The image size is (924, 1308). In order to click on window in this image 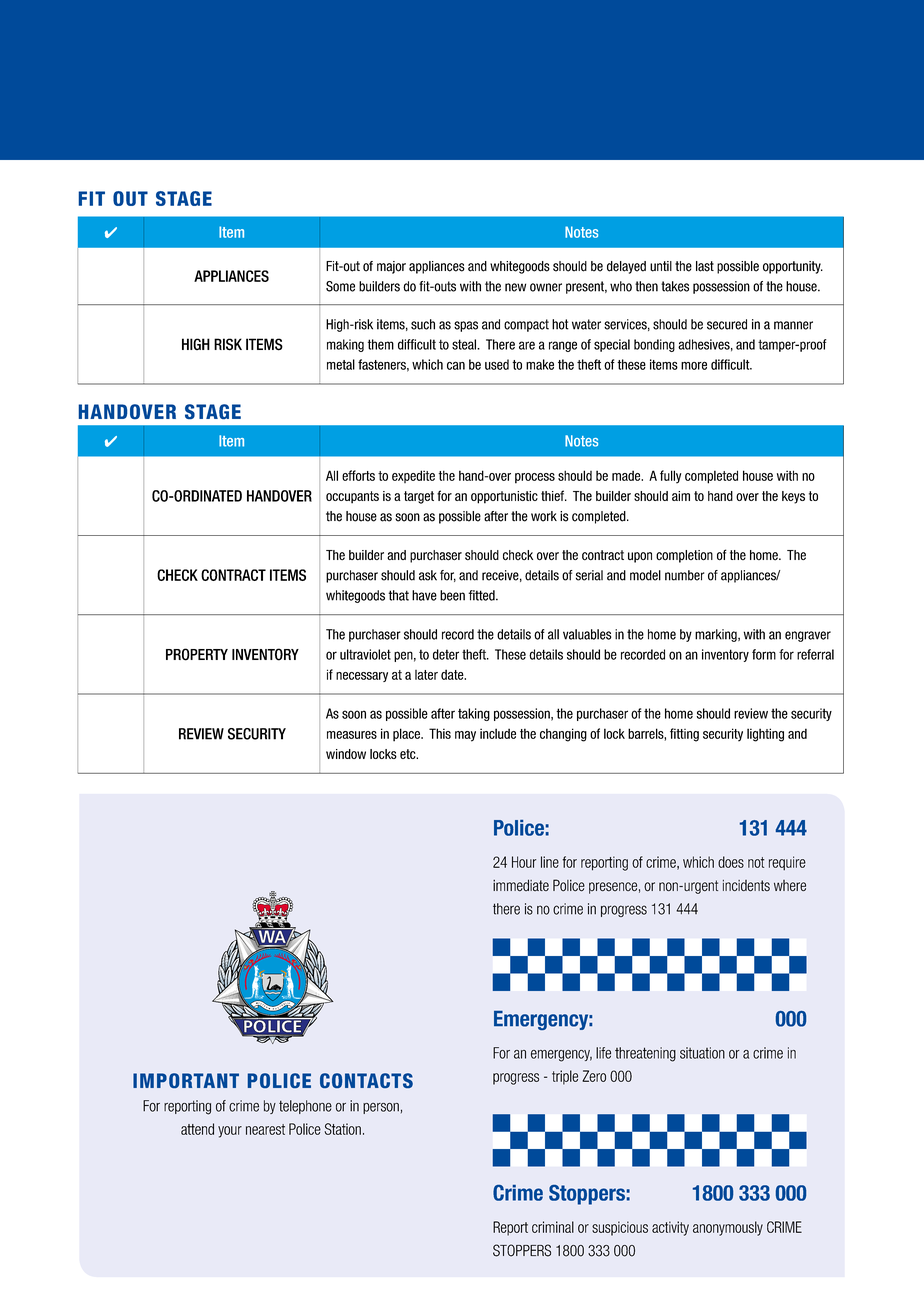, I will do `click(346, 754)`.
